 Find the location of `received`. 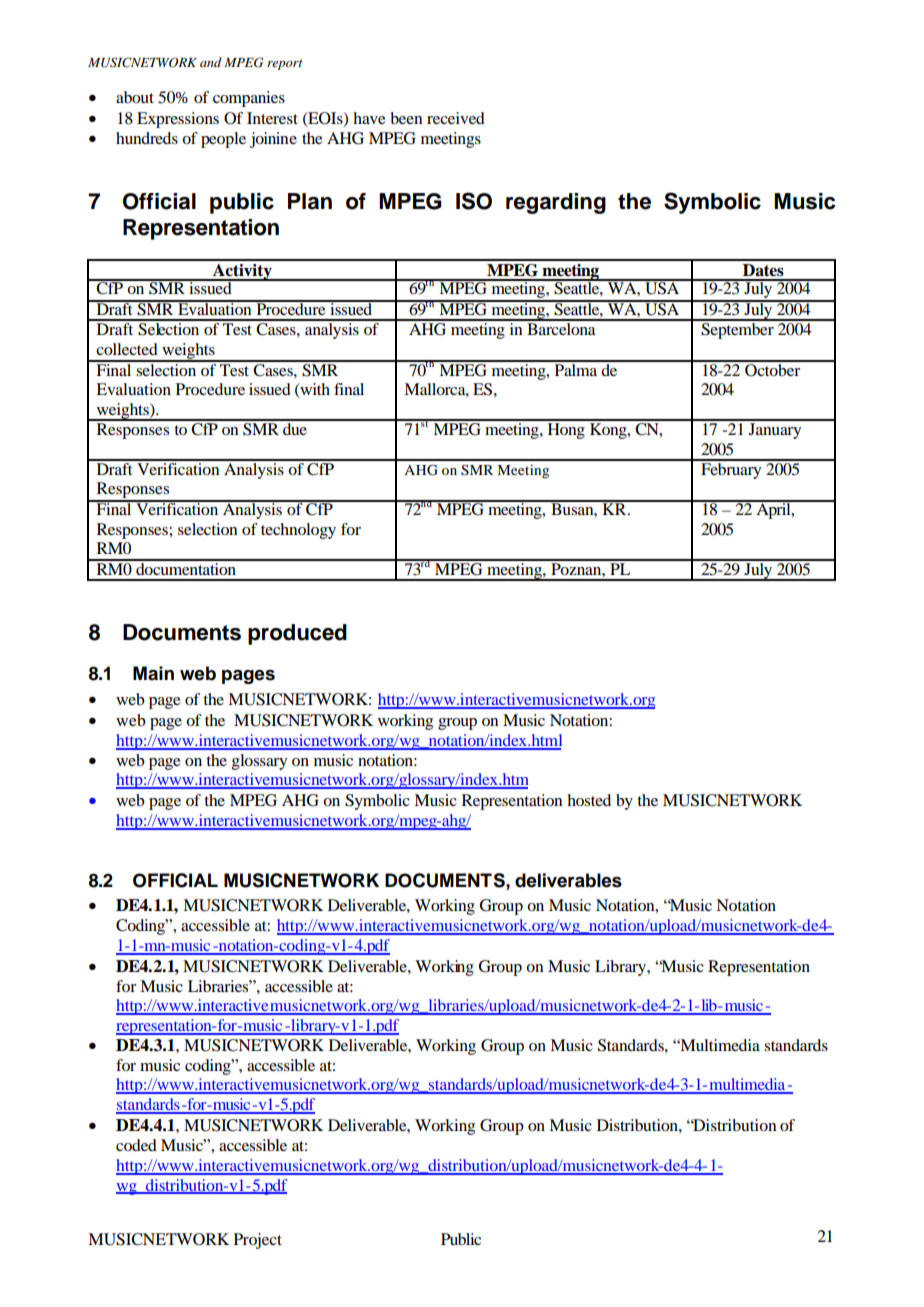

received is located at coordinates (456, 118).
